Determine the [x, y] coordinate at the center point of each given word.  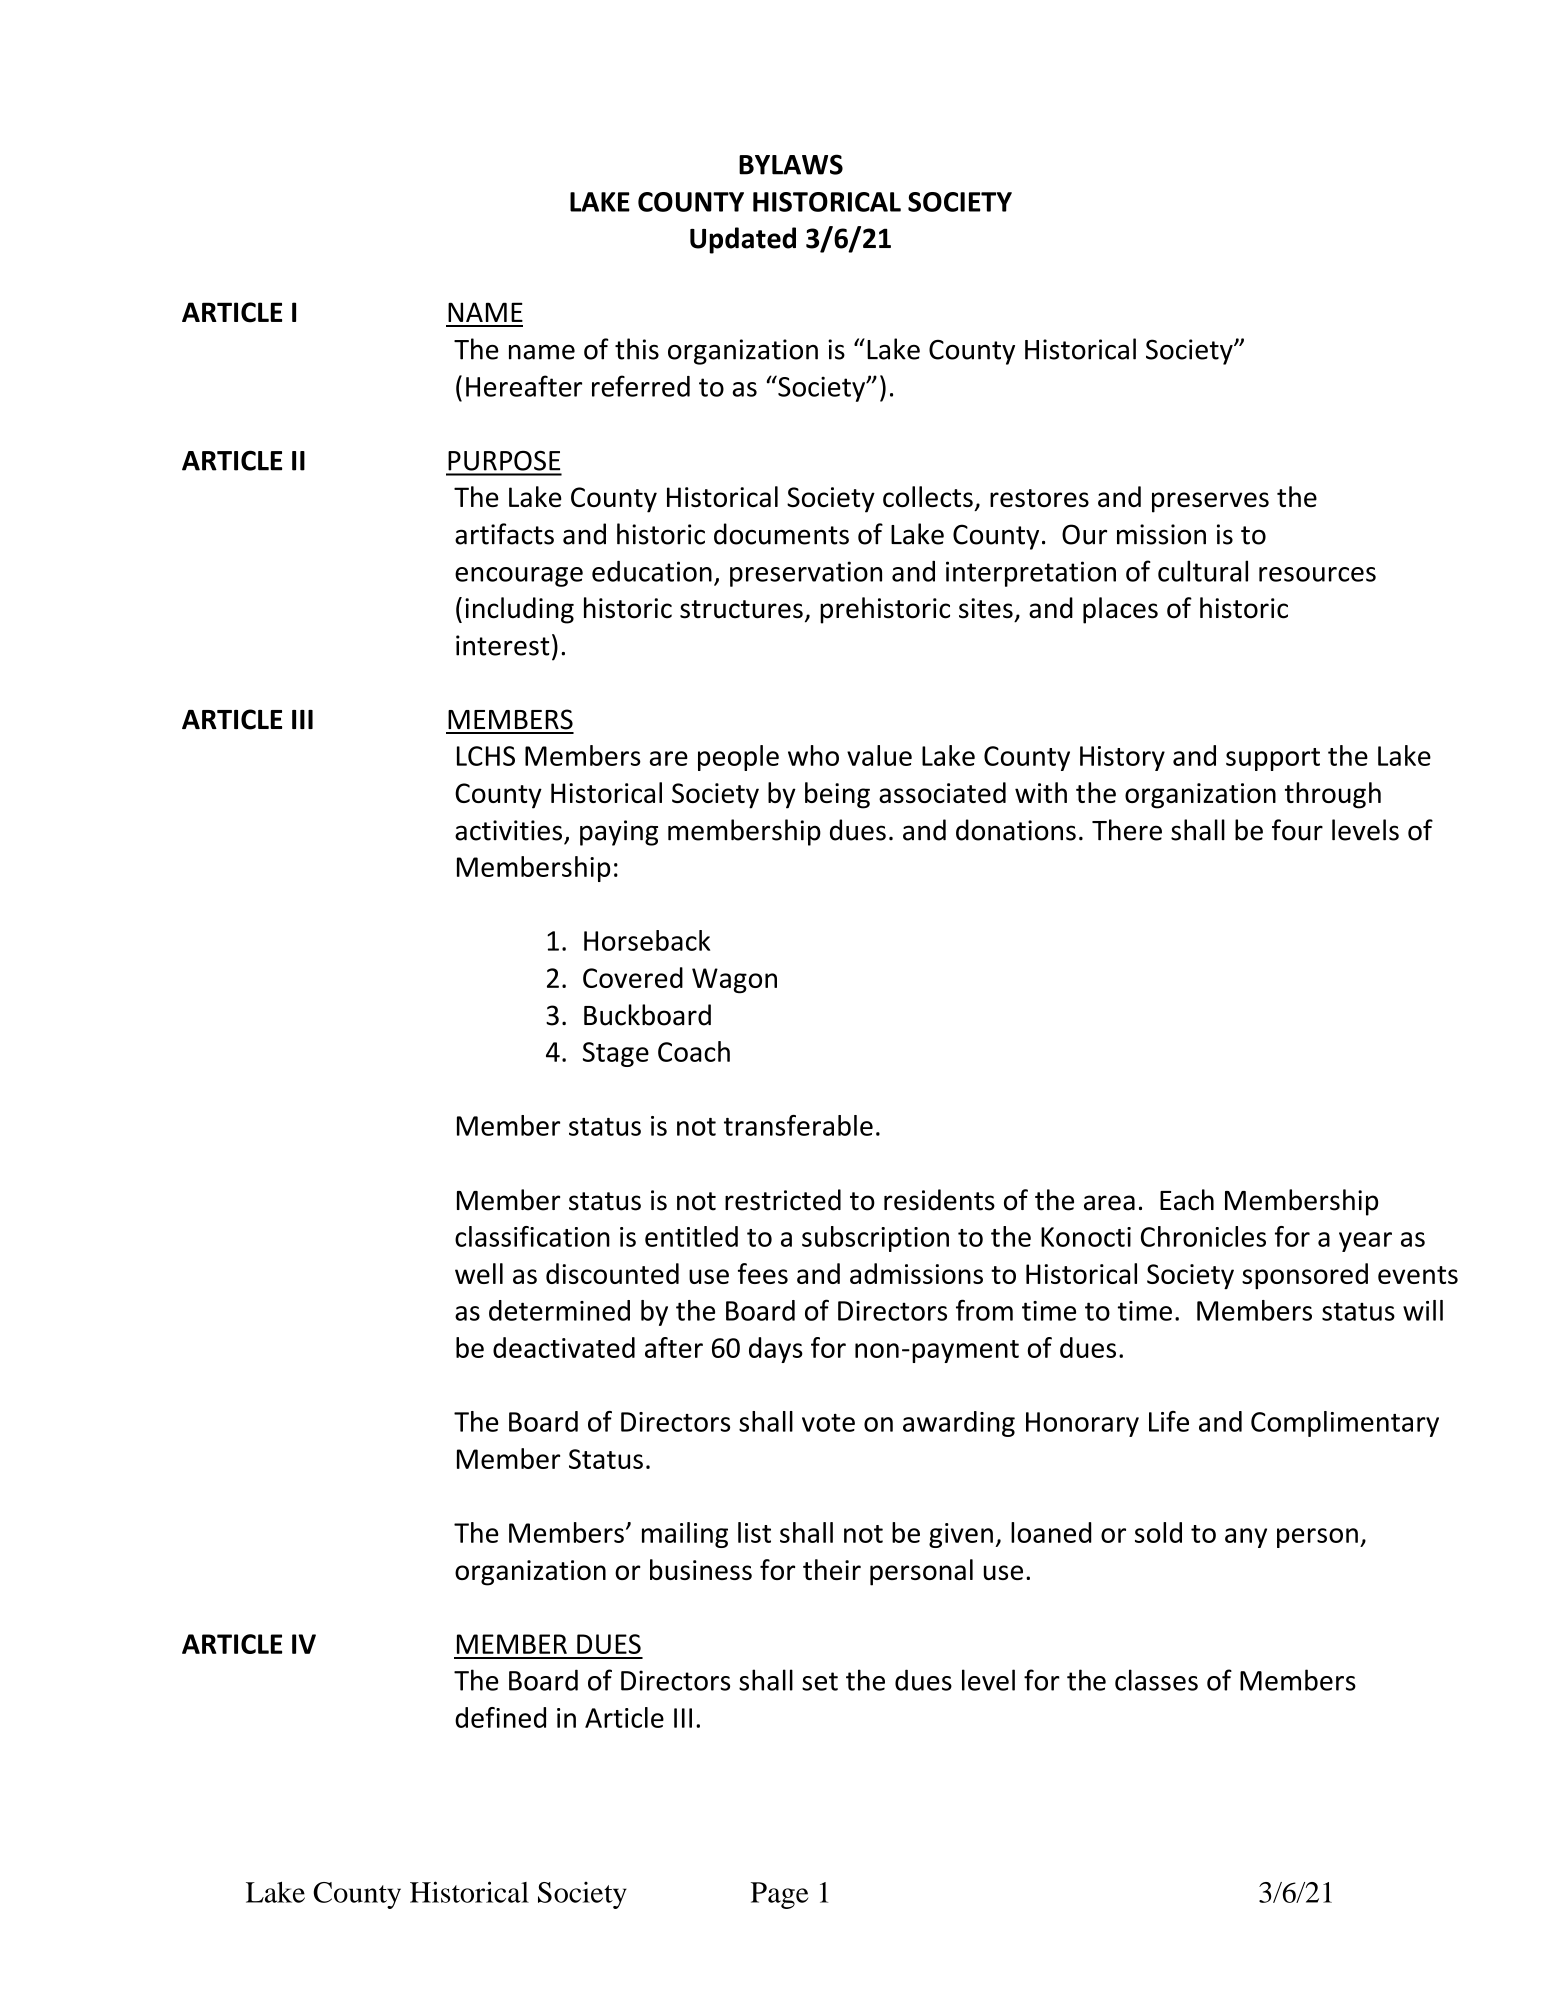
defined [500, 1717]
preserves [1210, 502]
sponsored [1305, 1276]
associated [942, 792]
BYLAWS [791, 164]
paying [619, 833]
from [984, 1310]
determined [559, 1310]
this [637, 349]
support [1273, 759]
